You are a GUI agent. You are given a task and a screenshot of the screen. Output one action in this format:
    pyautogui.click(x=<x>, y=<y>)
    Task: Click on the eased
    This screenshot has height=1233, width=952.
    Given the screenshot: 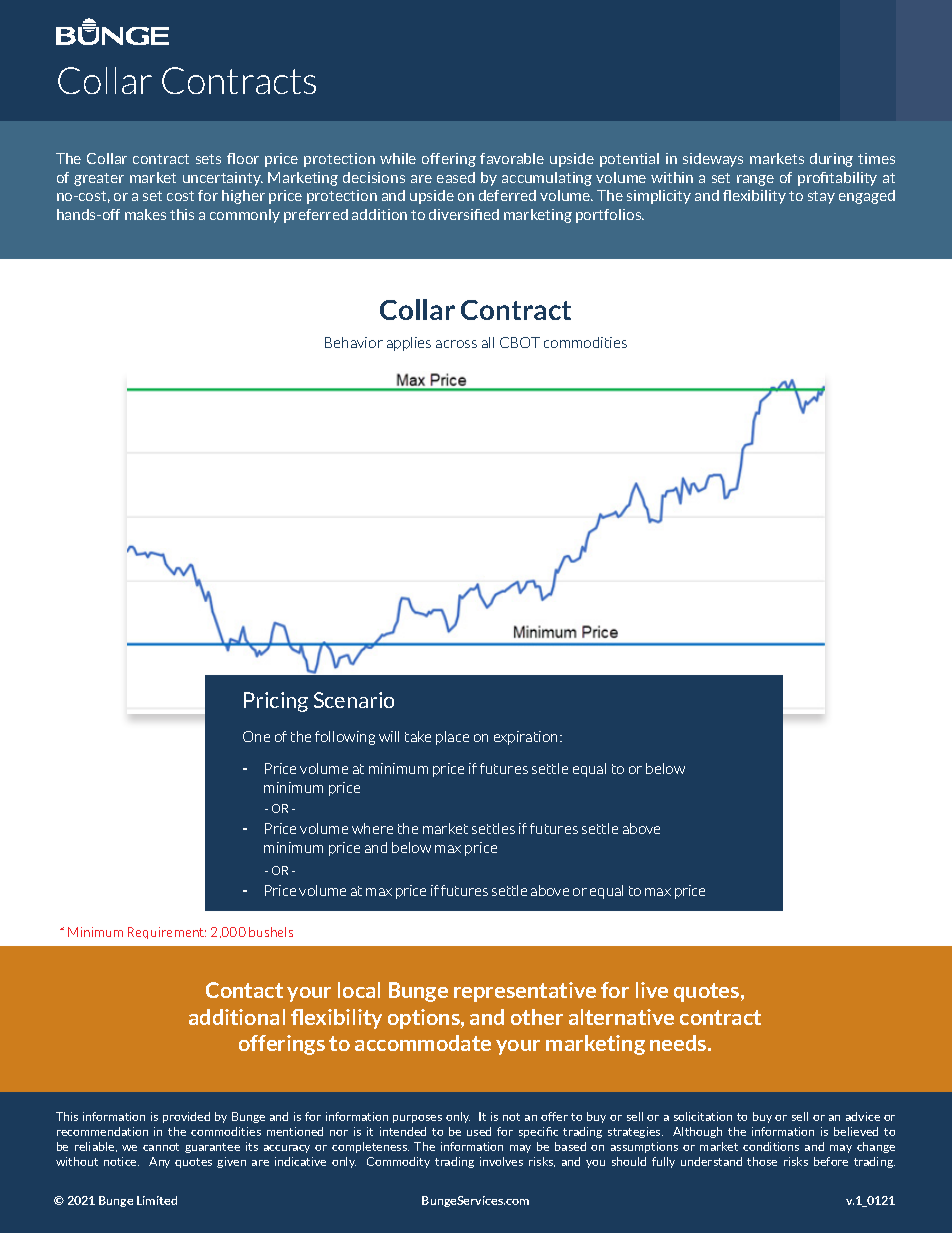 What is the action you would take?
    pyautogui.click(x=456, y=177)
